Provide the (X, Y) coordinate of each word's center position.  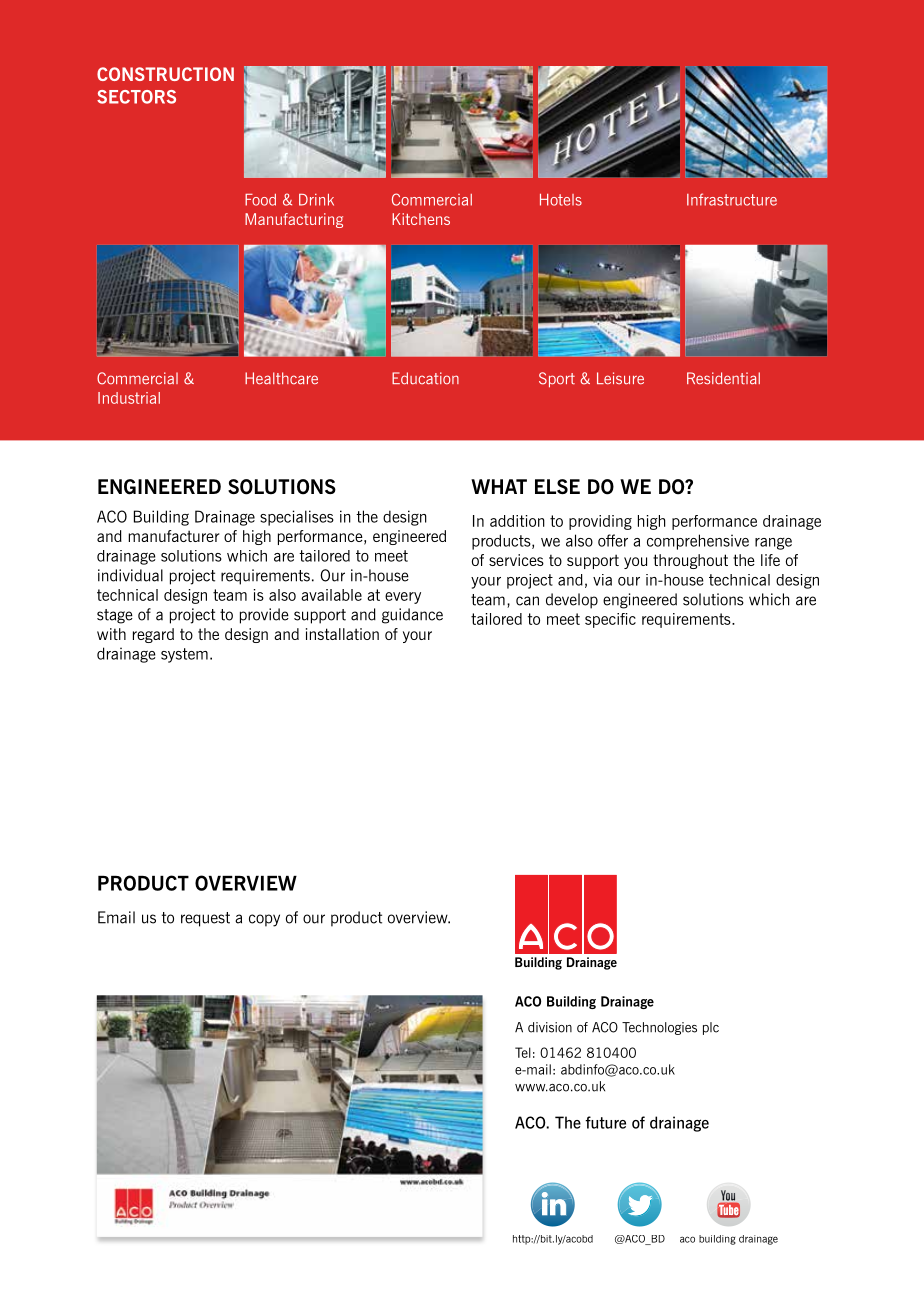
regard (153, 635)
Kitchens (421, 219)
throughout (690, 561)
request (205, 919)
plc (711, 1028)
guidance (412, 616)
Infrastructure (732, 199)
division (550, 1027)
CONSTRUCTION (165, 74)
